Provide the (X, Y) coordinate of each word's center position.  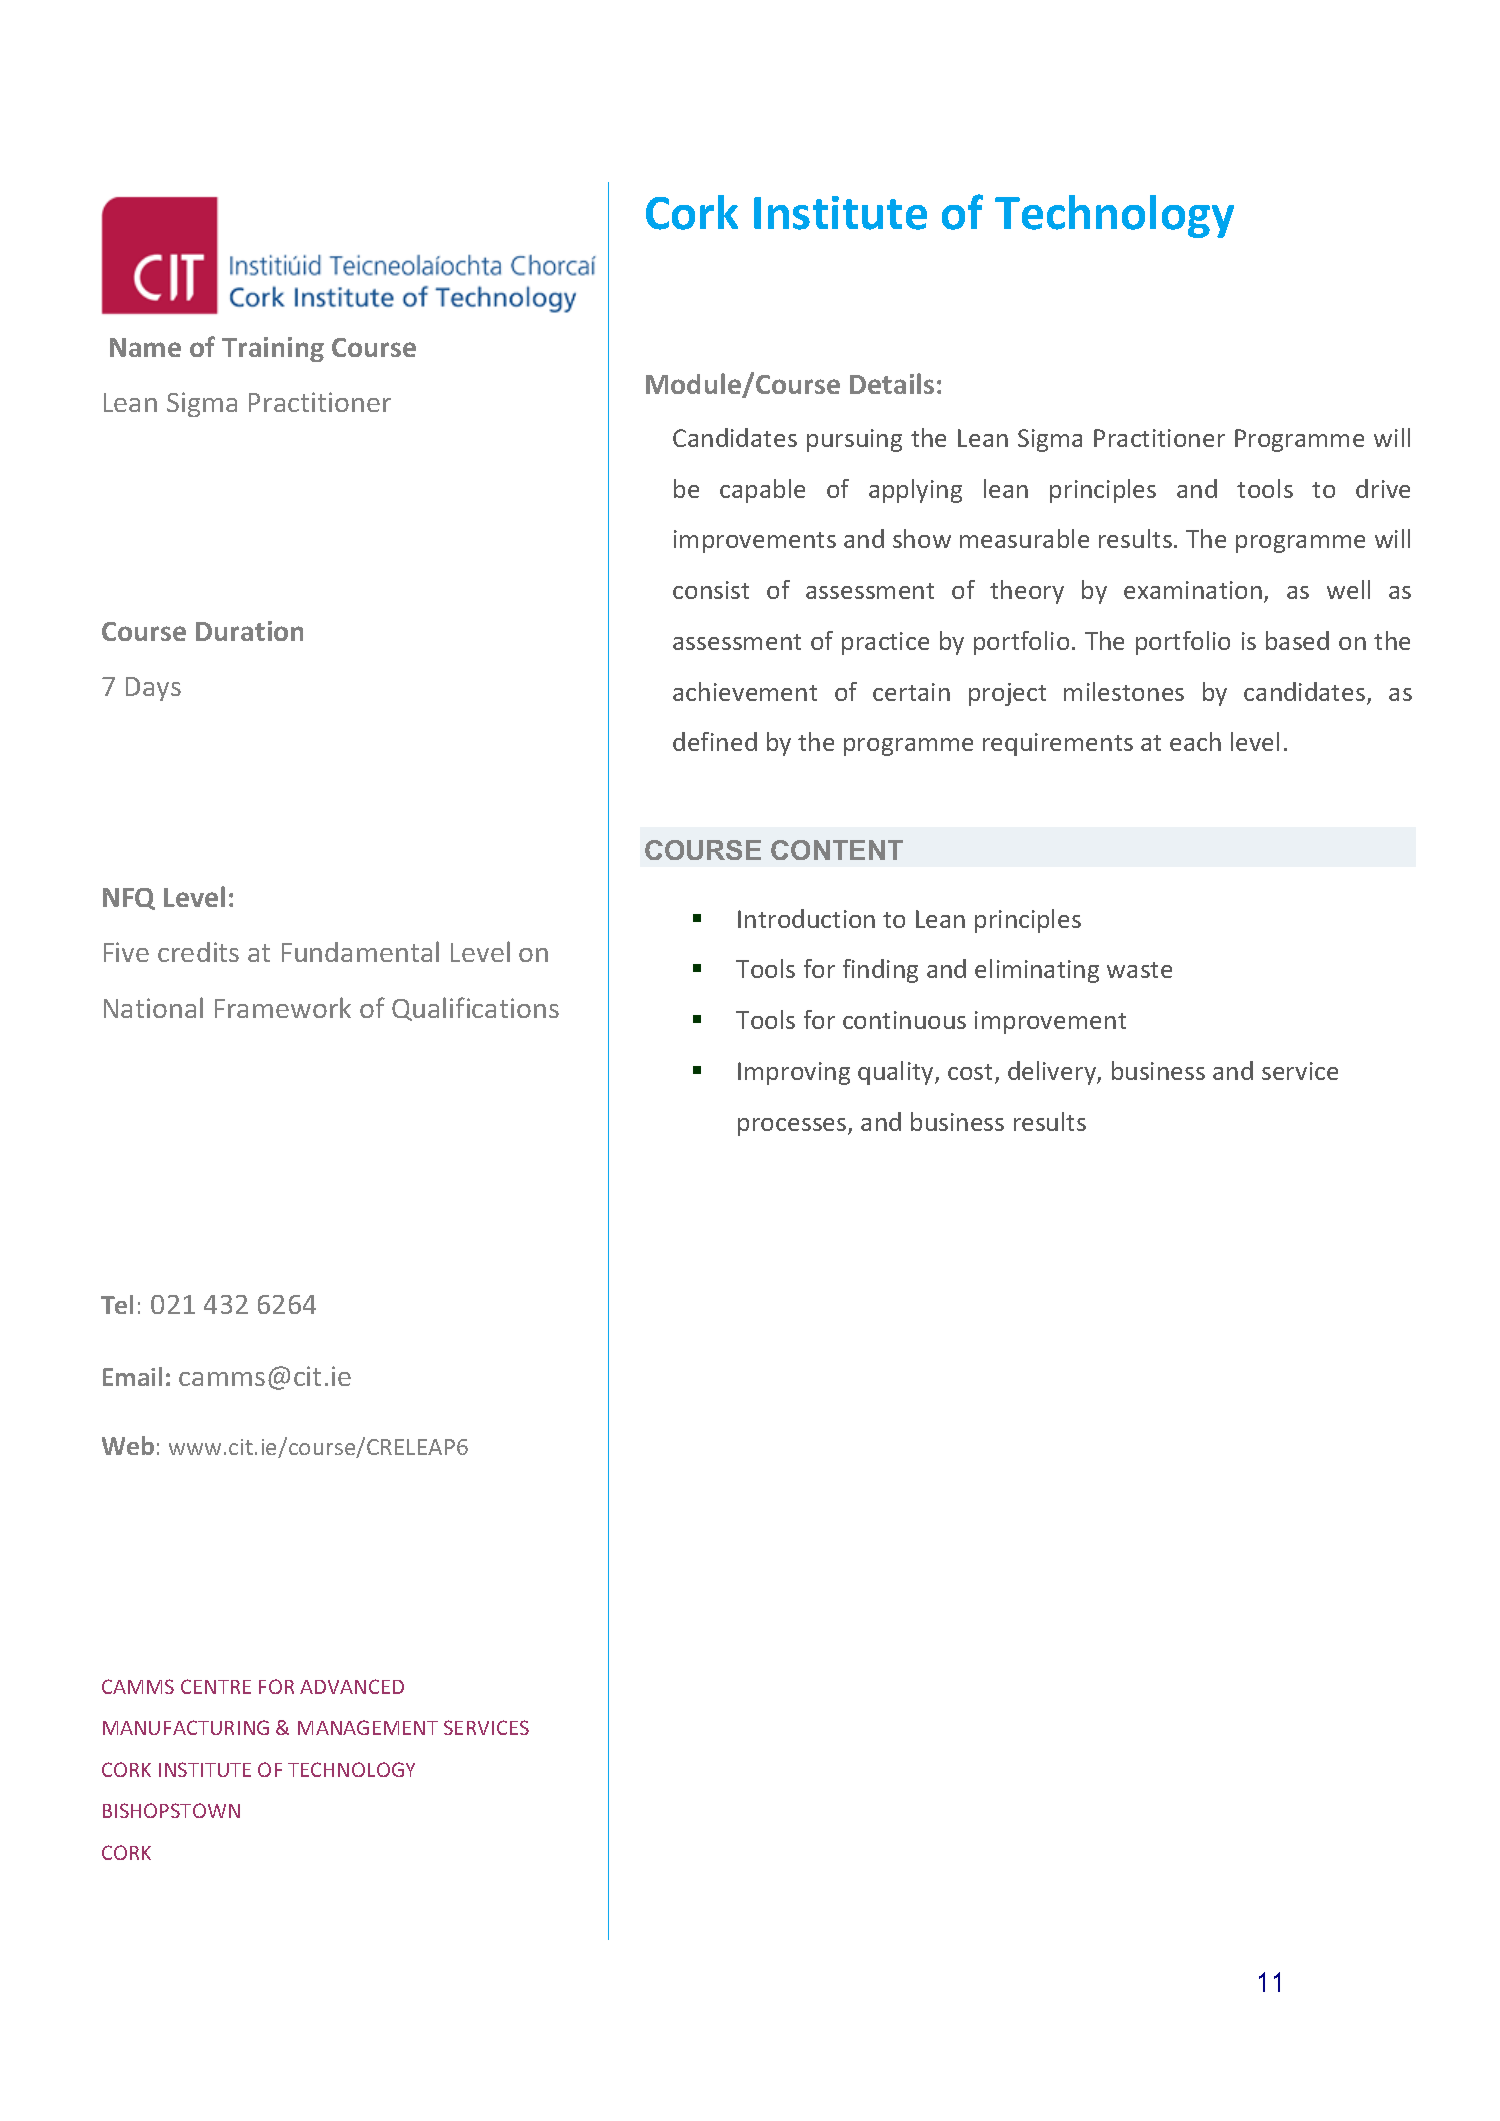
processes (793, 1127)
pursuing (854, 440)
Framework (283, 1007)
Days (153, 689)
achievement (745, 691)
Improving (794, 1073)
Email (132, 1376)
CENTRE (216, 1686)
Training (273, 349)
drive (1383, 488)
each (1195, 741)
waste (1139, 970)
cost (972, 1073)
